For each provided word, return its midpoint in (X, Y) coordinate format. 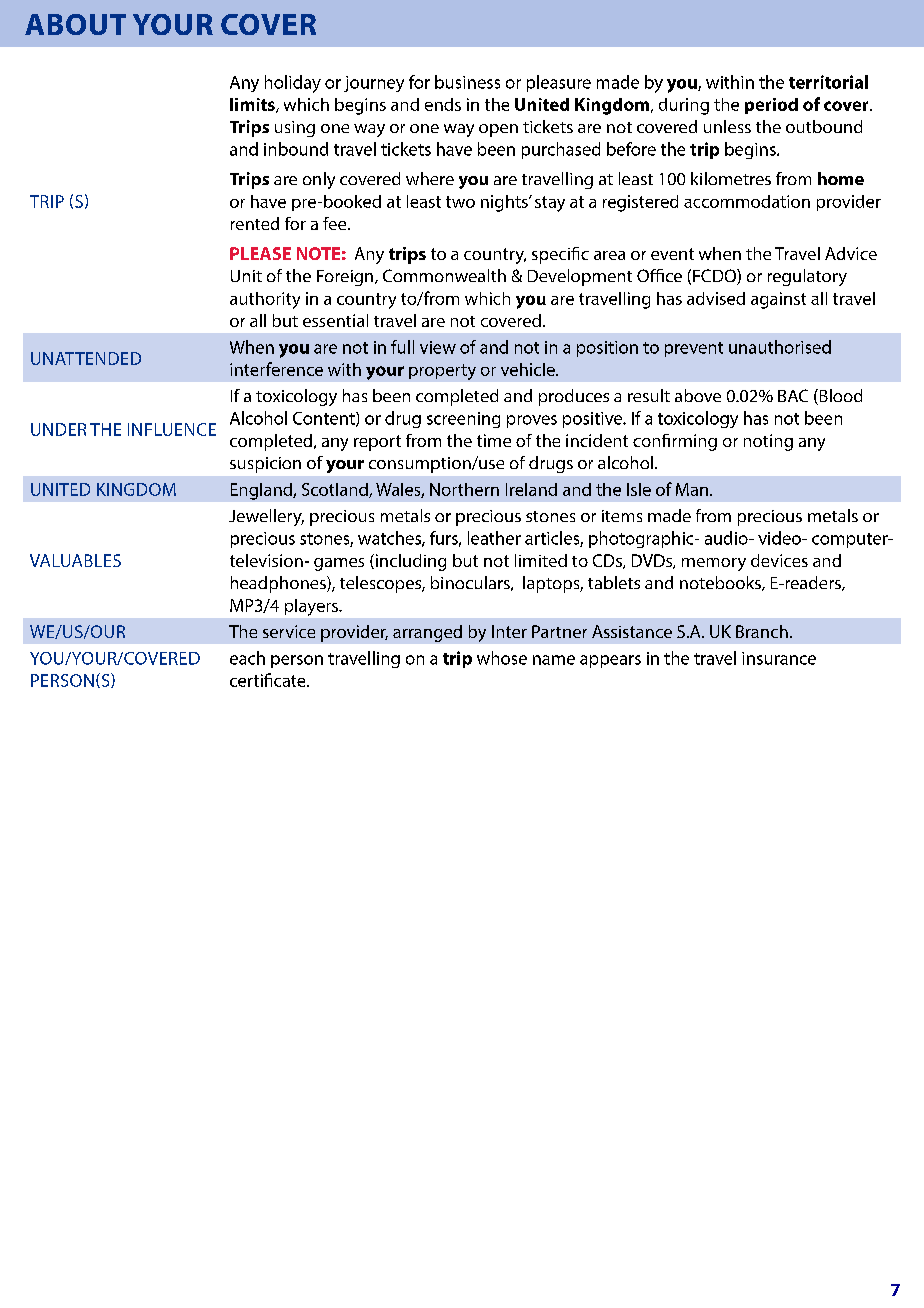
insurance (779, 658)
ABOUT (75, 24)
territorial (828, 82)
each (247, 658)
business (467, 82)
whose (502, 658)
